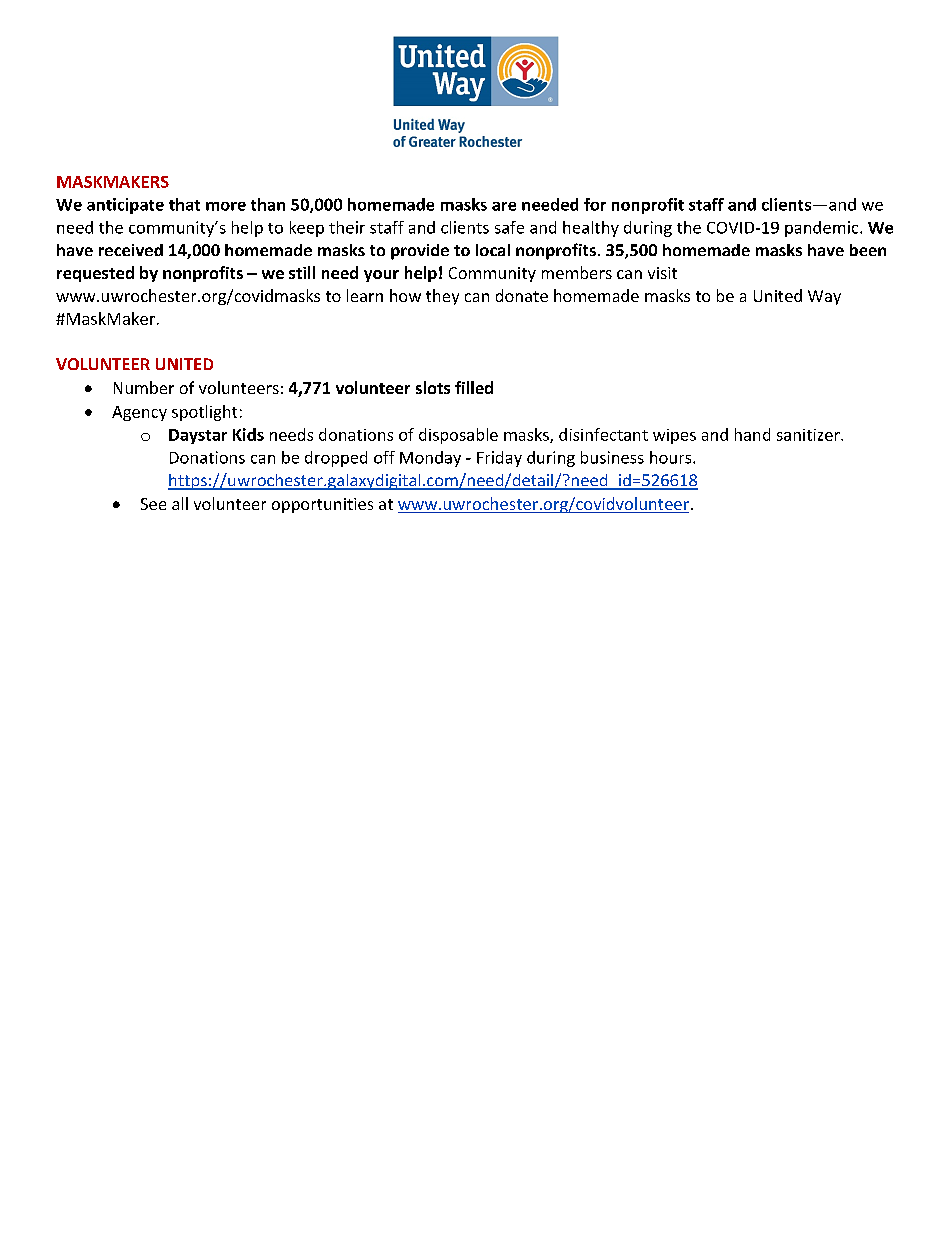  Describe the element at coordinates (823, 229) in the document. I see `pandemic` at that location.
